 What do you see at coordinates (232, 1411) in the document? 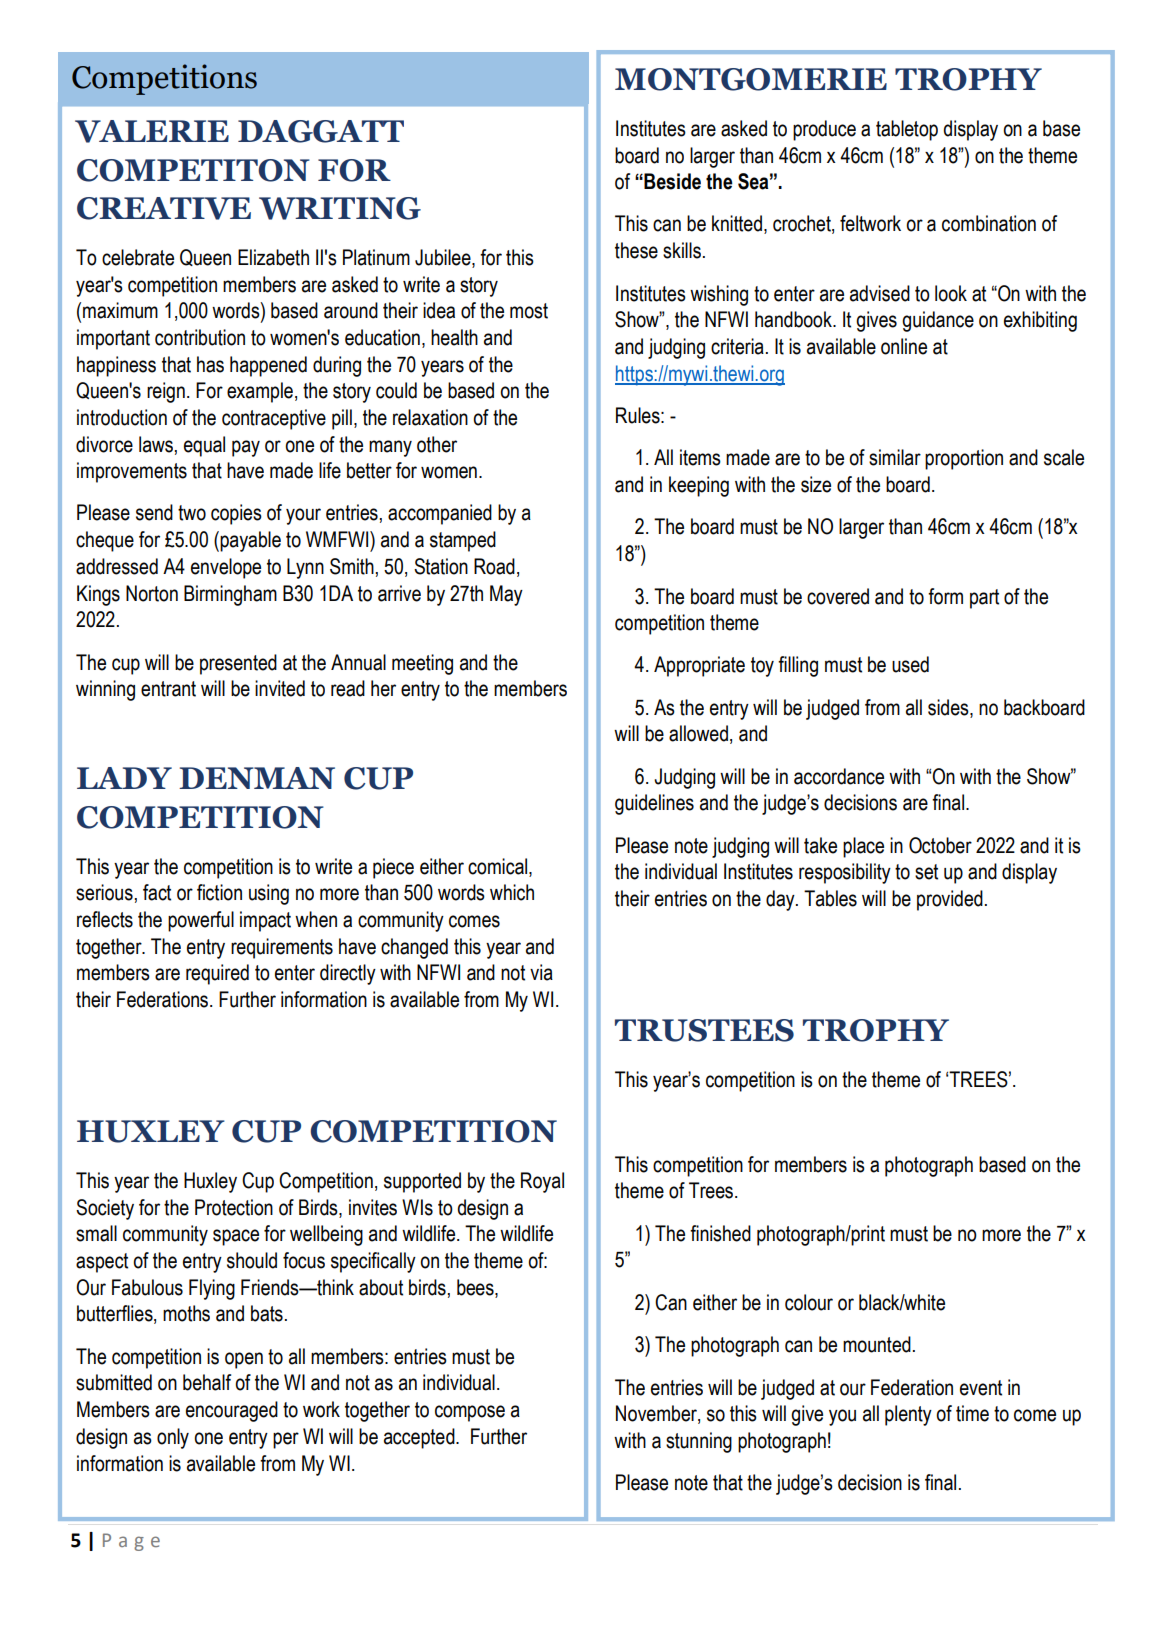
I see `encouraged` at bounding box center [232, 1411].
